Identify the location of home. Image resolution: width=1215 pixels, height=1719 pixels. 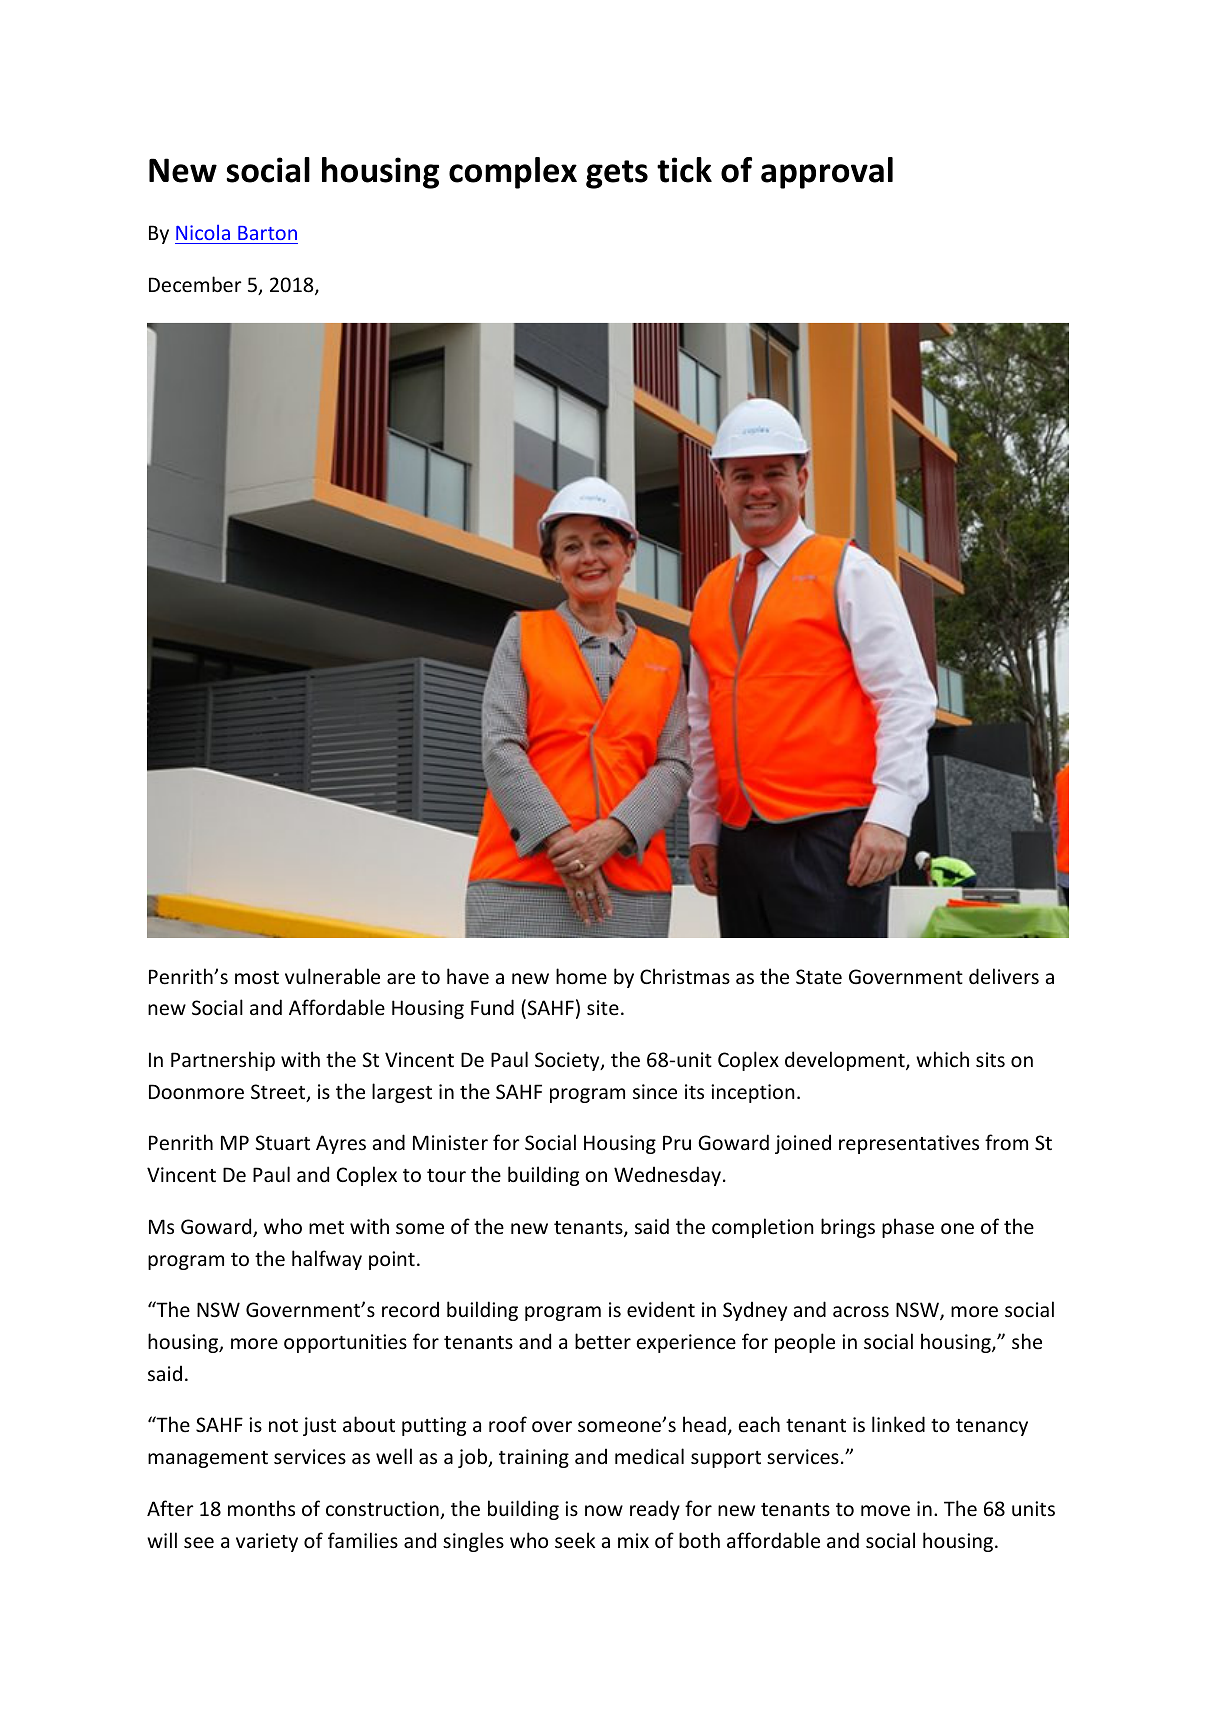
(581, 976).
